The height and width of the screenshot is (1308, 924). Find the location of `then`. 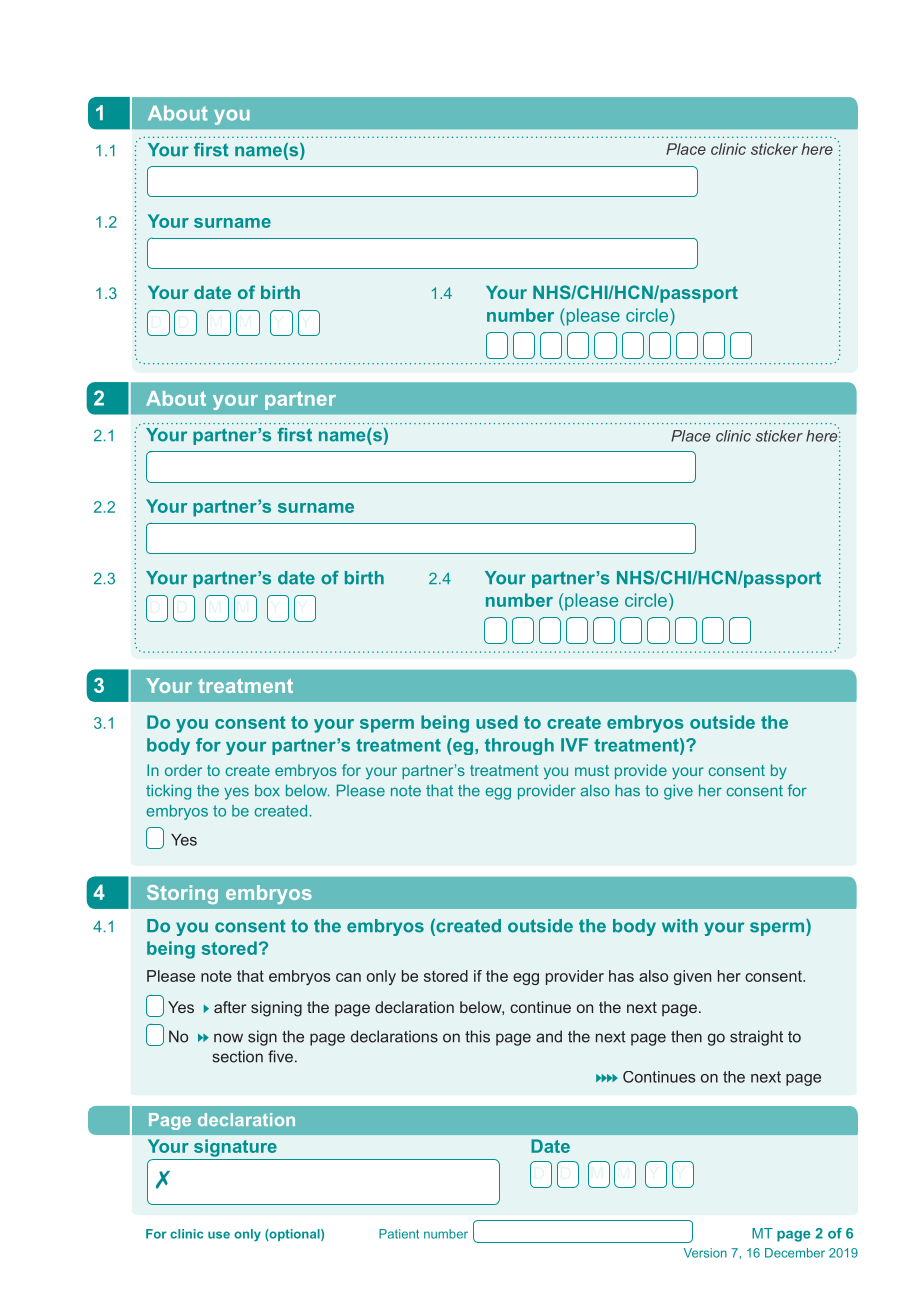

then is located at coordinates (686, 1036).
